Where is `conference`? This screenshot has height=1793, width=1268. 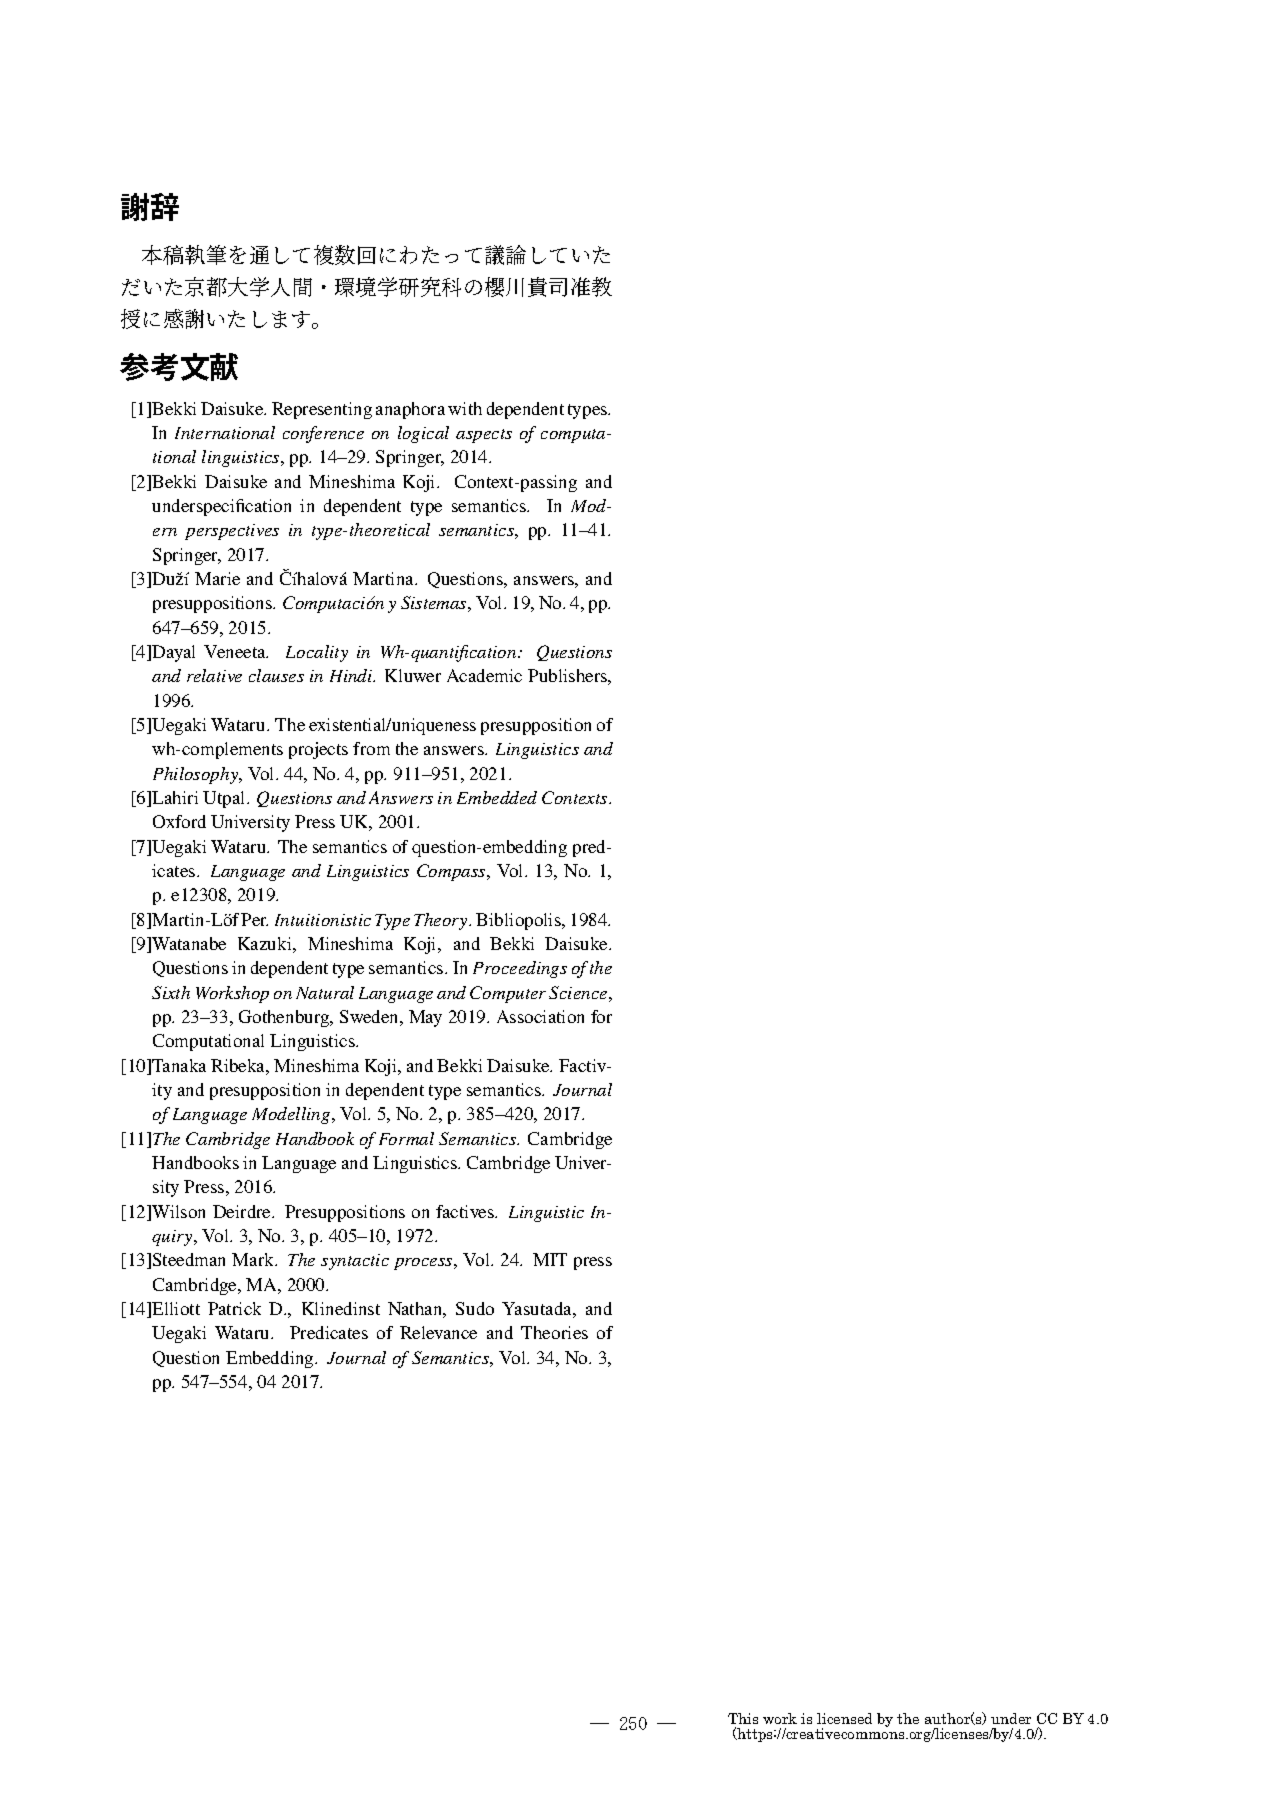
conference is located at coordinates (323, 434).
